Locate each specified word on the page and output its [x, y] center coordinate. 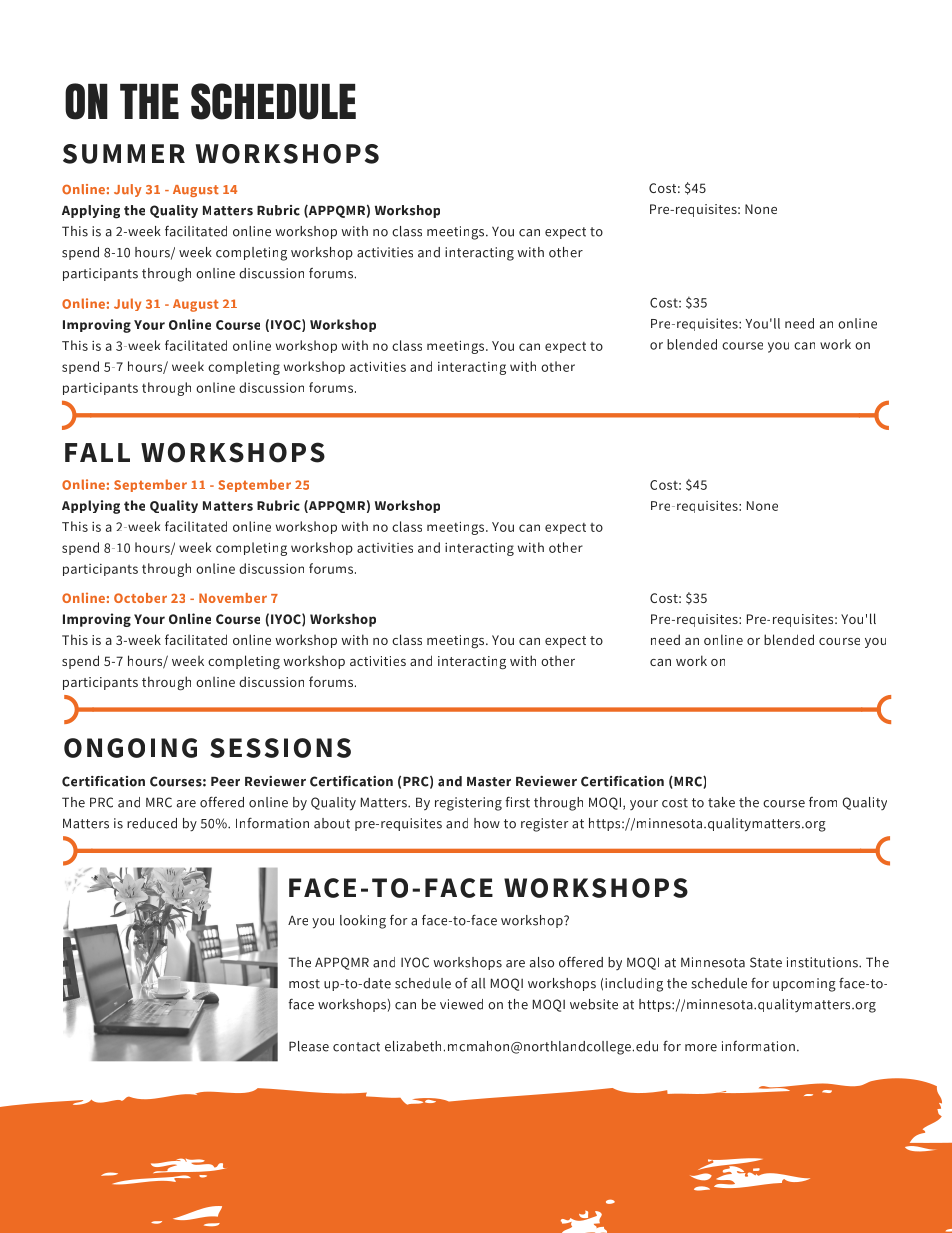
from [823, 802]
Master [489, 782]
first [517, 802]
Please [309, 1046]
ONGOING [130, 748]
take [721, 802]
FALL [97, 452]
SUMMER [124, 154]
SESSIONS [280, 748]
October [140, 598]
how [487, 823]
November [233, 598]
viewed [461, 1004]
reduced [152, 823]
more [701, 1048]
